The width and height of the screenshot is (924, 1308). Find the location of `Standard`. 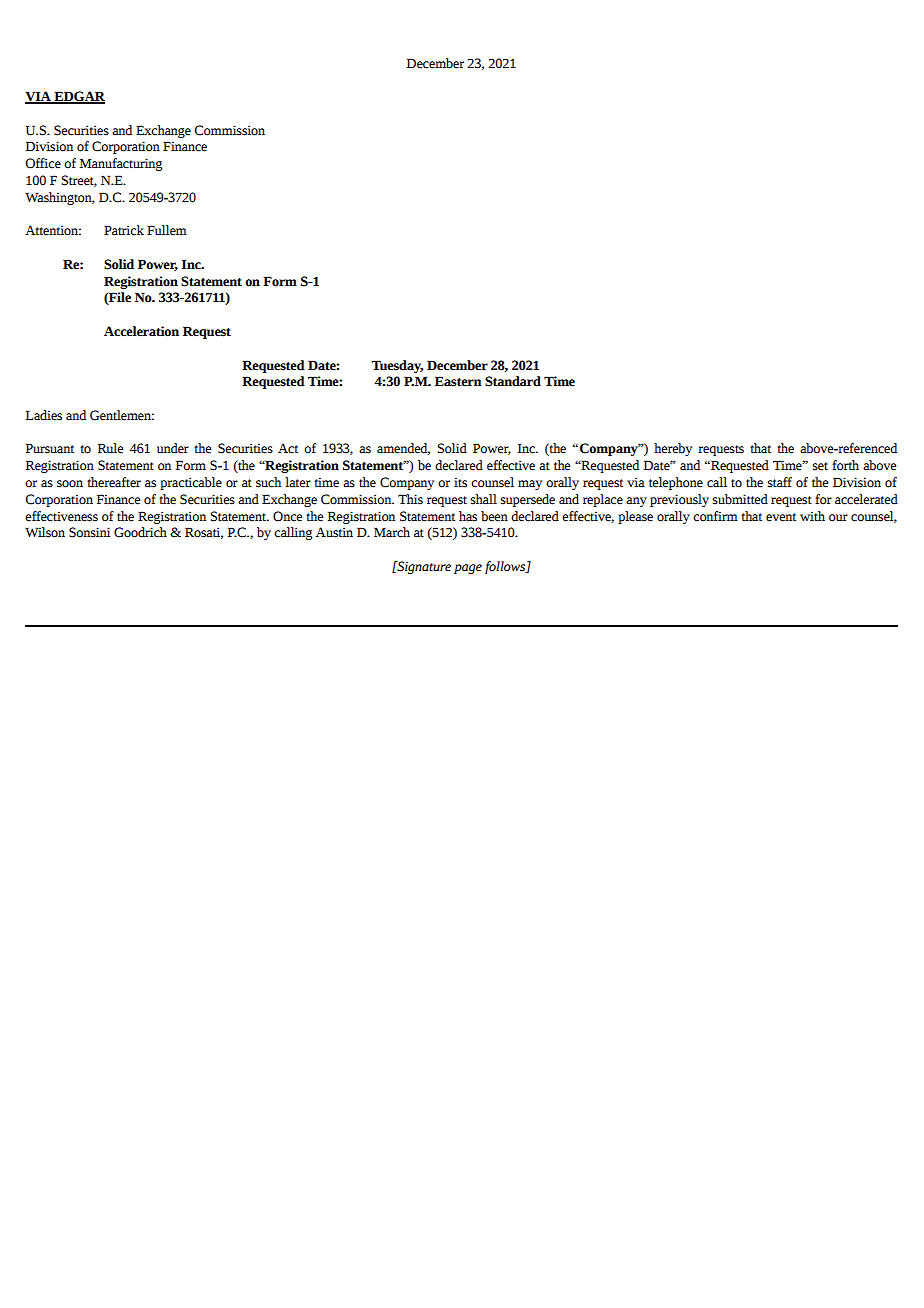

Standard is located at coordinates (513, 381).
